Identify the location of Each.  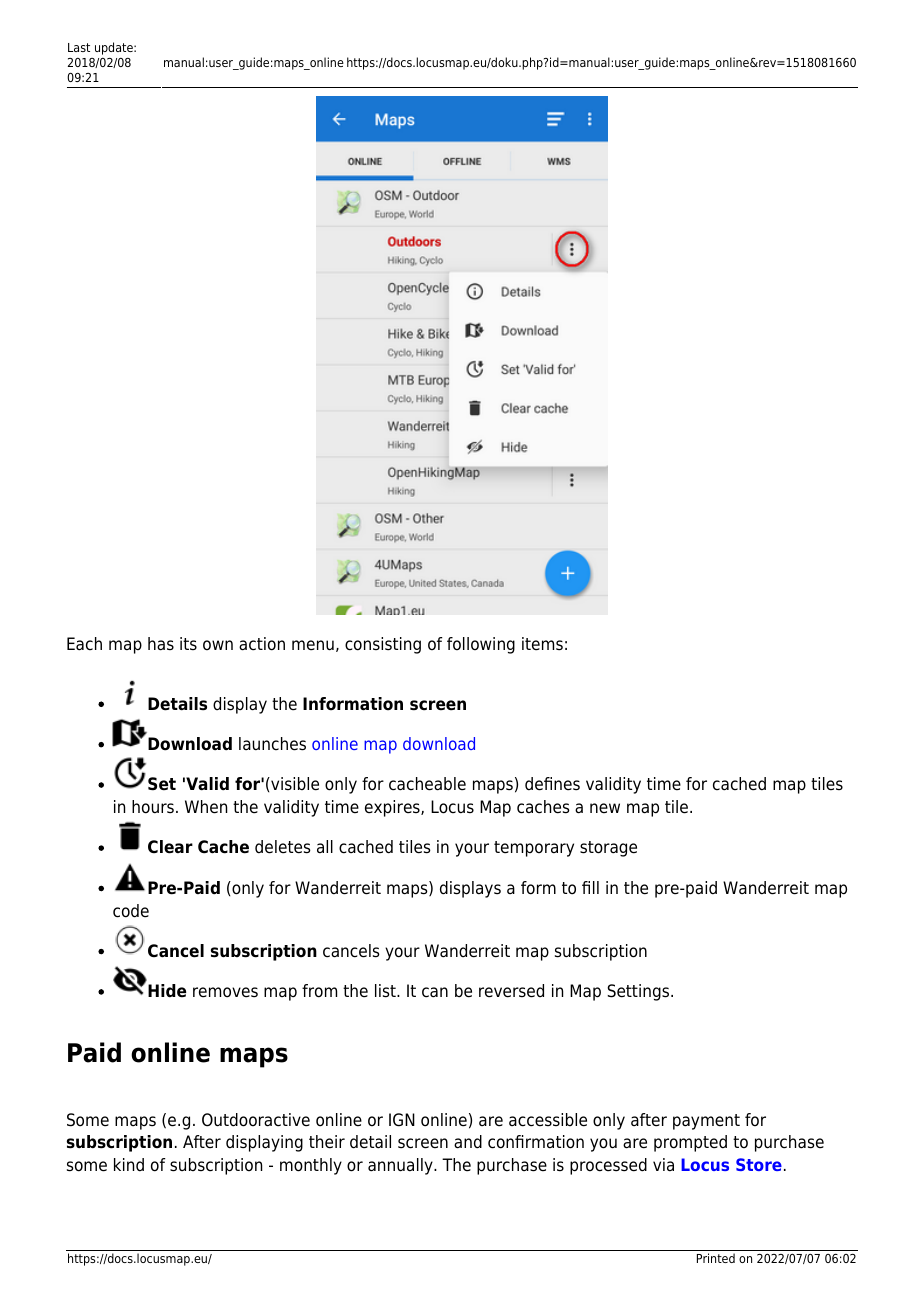
(84, 644).
